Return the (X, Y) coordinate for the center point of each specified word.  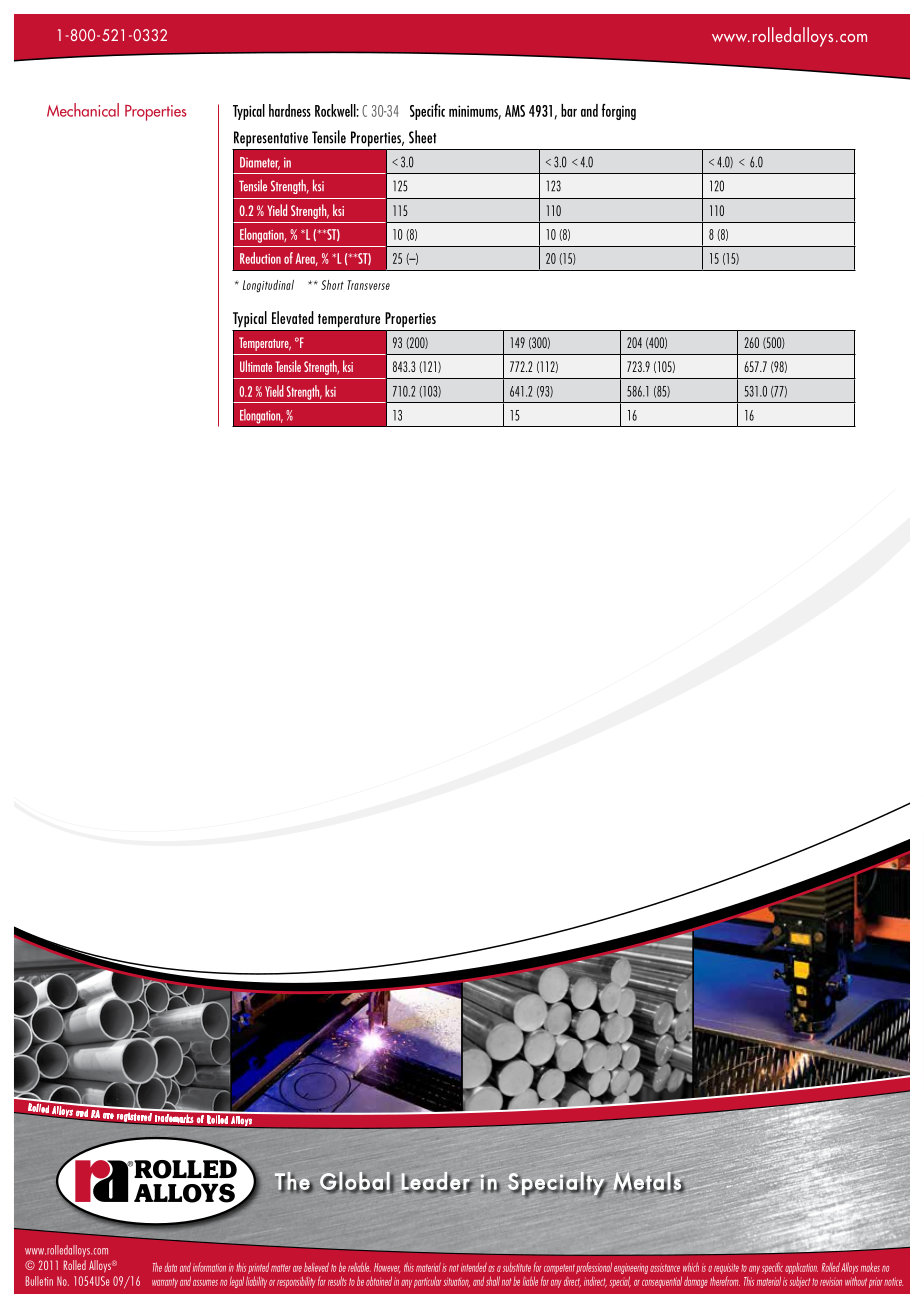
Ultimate (256, 366)
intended (474, 1267)
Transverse (369, 285)
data (170, 1267)
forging (619, 111)
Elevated (293, 317)
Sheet (422, 137)
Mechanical (83, 110)
